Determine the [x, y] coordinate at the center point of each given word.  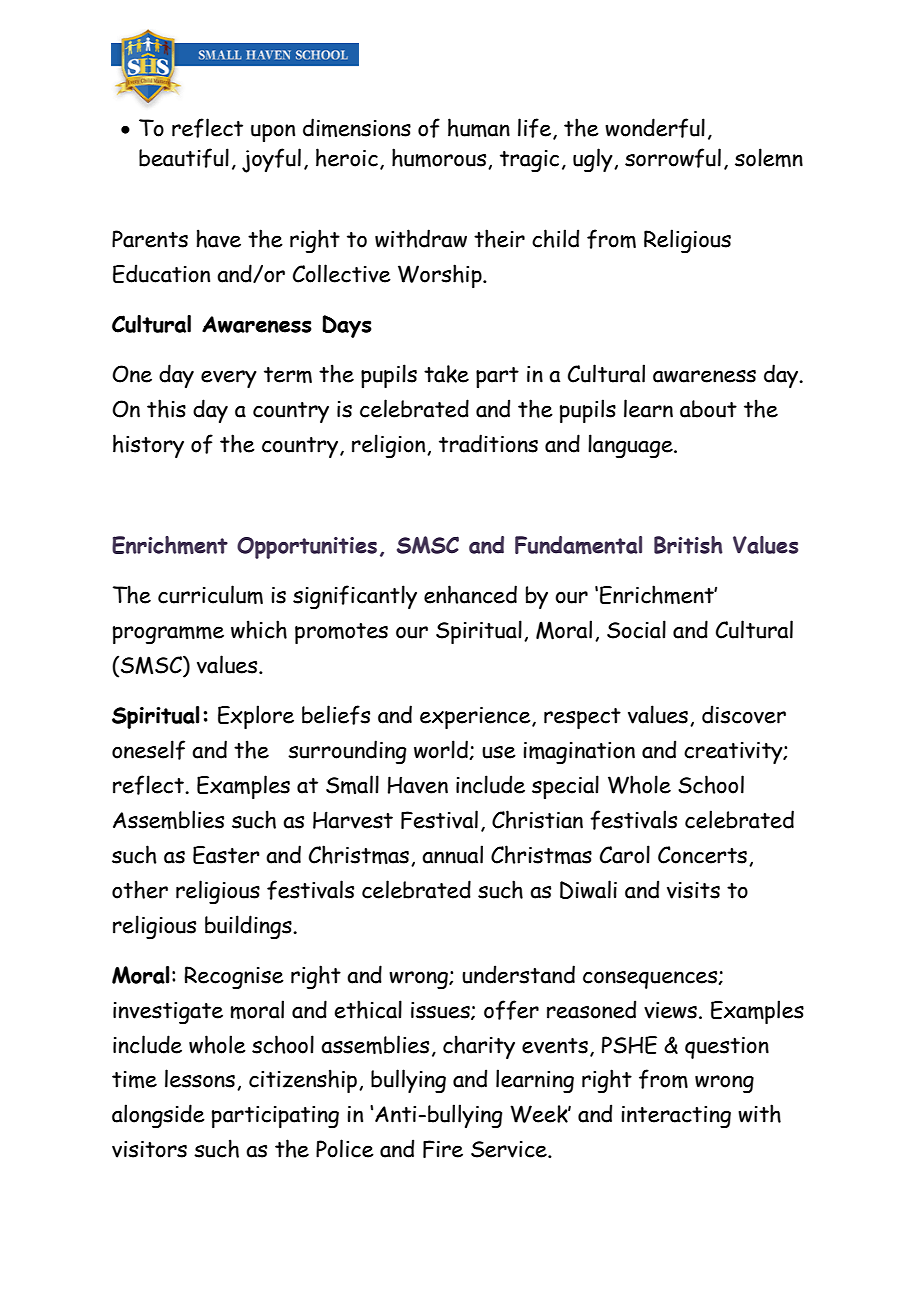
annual [452, 854]
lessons [200, 1078]
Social [636, 629]
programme [168, 635]
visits [693, 890]
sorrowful [673, 158]
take [446, 374]
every [229, 379]
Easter [226, 855]
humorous [440, 158]
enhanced [470, 594]
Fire [443, 1149]
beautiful [184, 158]
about [708, 409]
